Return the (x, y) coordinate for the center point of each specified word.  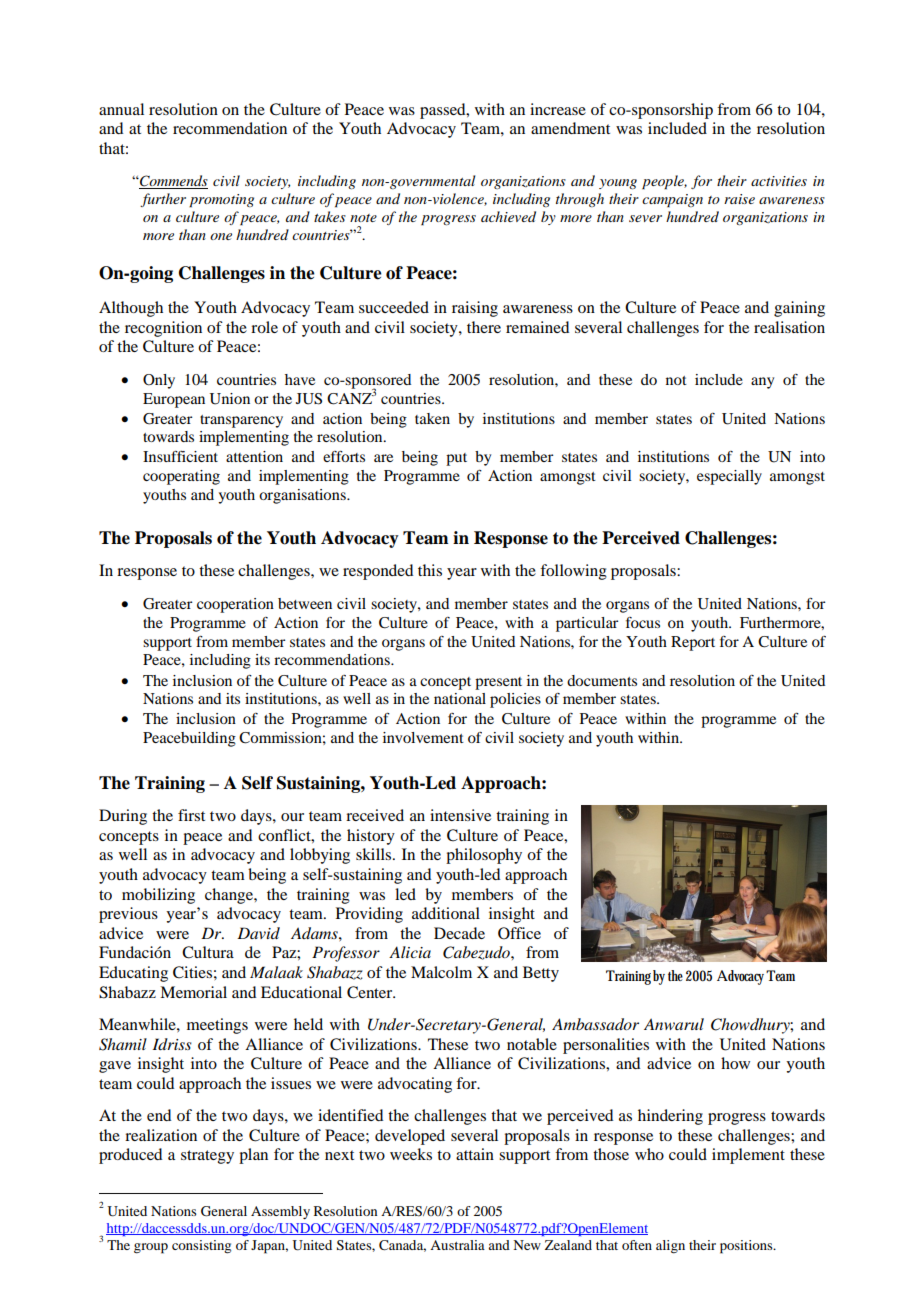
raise (739, 199)
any (762, 383)
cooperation (235, 605)
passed (444, 111)
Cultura (208, 952)
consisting (201, 1247)
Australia (457, 1245)
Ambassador (595, 1024)
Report (693, 643)
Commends (173, 182)
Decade (459, 933)
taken (432, 418)
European (174, 400)
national (460, 698)
